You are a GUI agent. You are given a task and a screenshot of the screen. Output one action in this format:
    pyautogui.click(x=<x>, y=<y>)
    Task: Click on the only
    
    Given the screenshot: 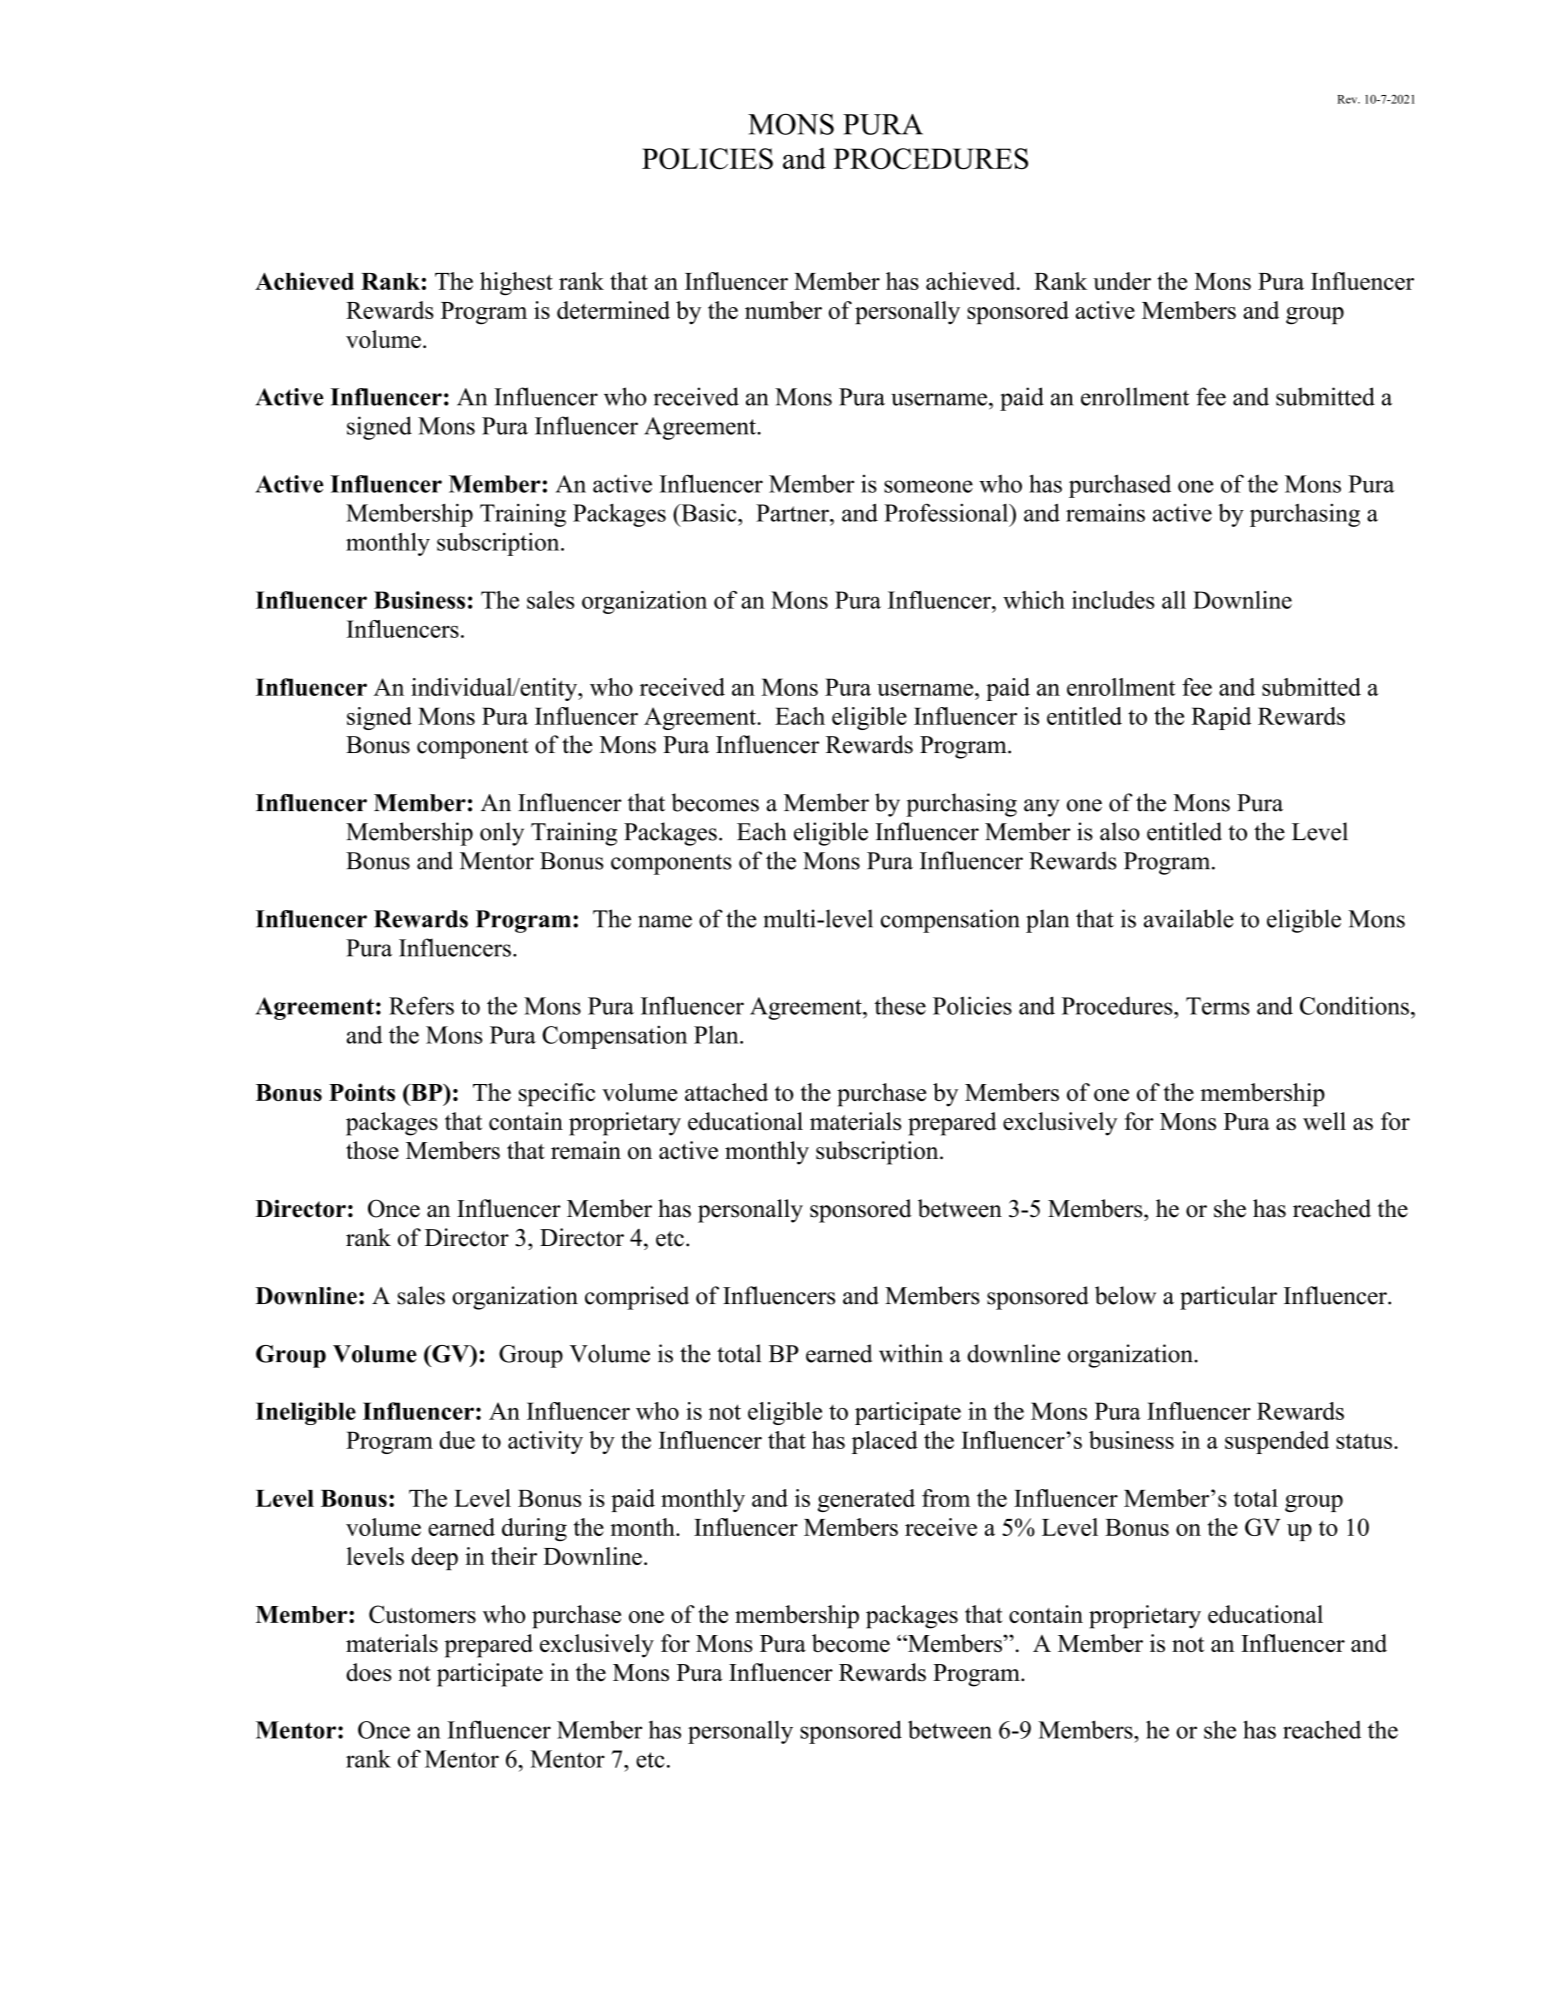 What is the action you would take?
    pyautogui.click(x=502, y=834)
